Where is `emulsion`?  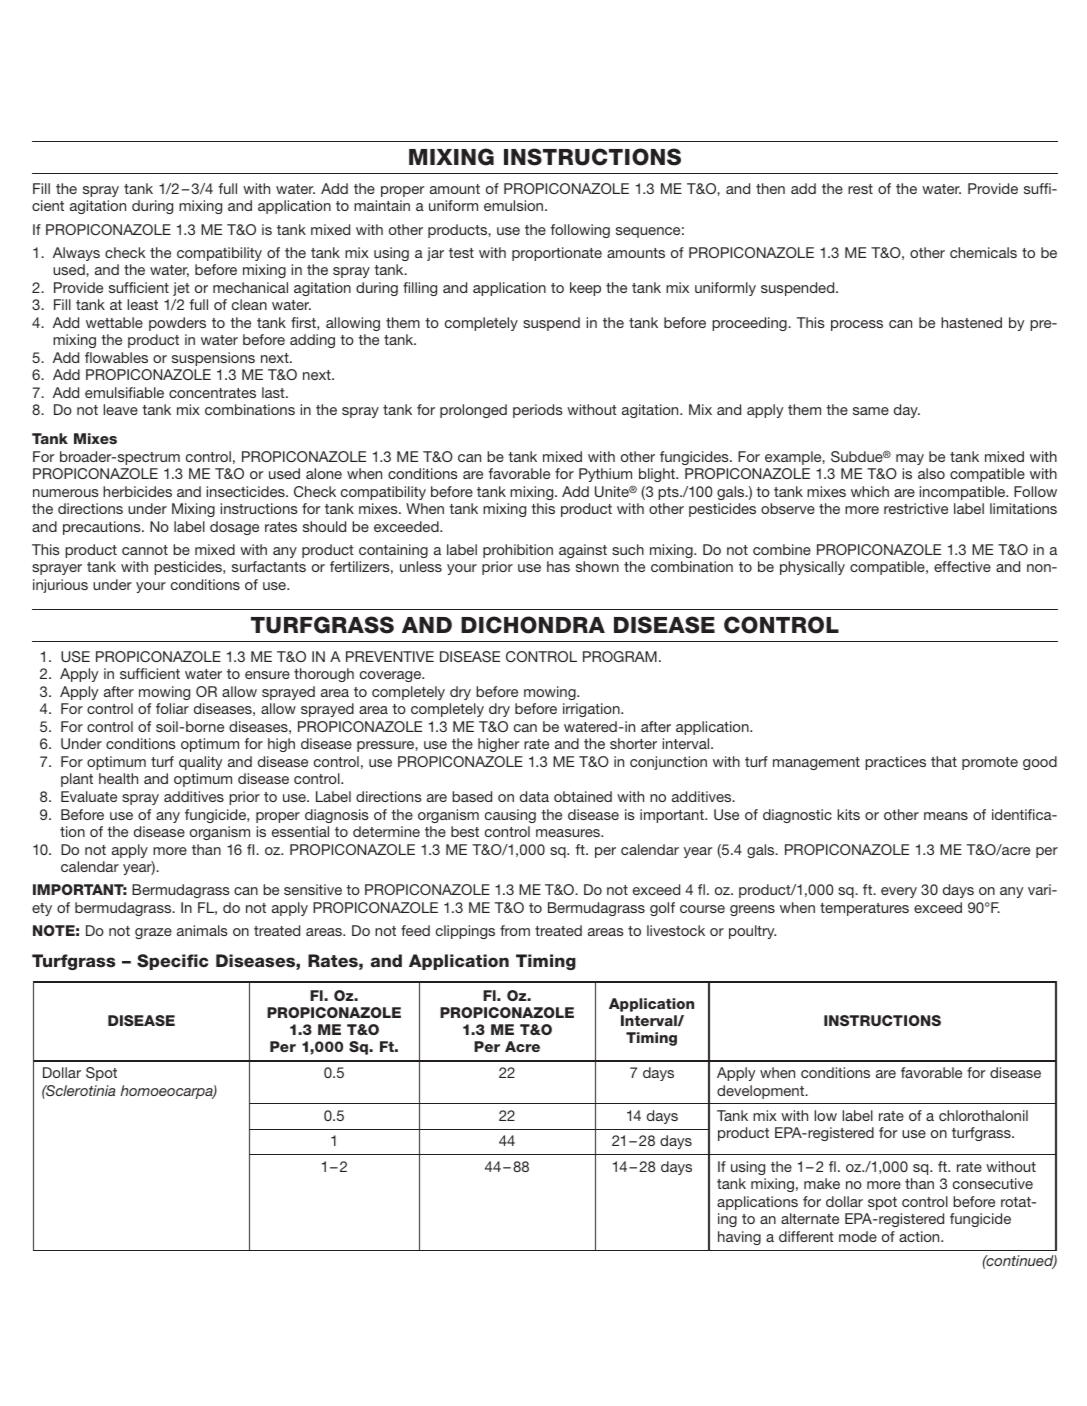
emulsion is located at coordinates (515, 205).
